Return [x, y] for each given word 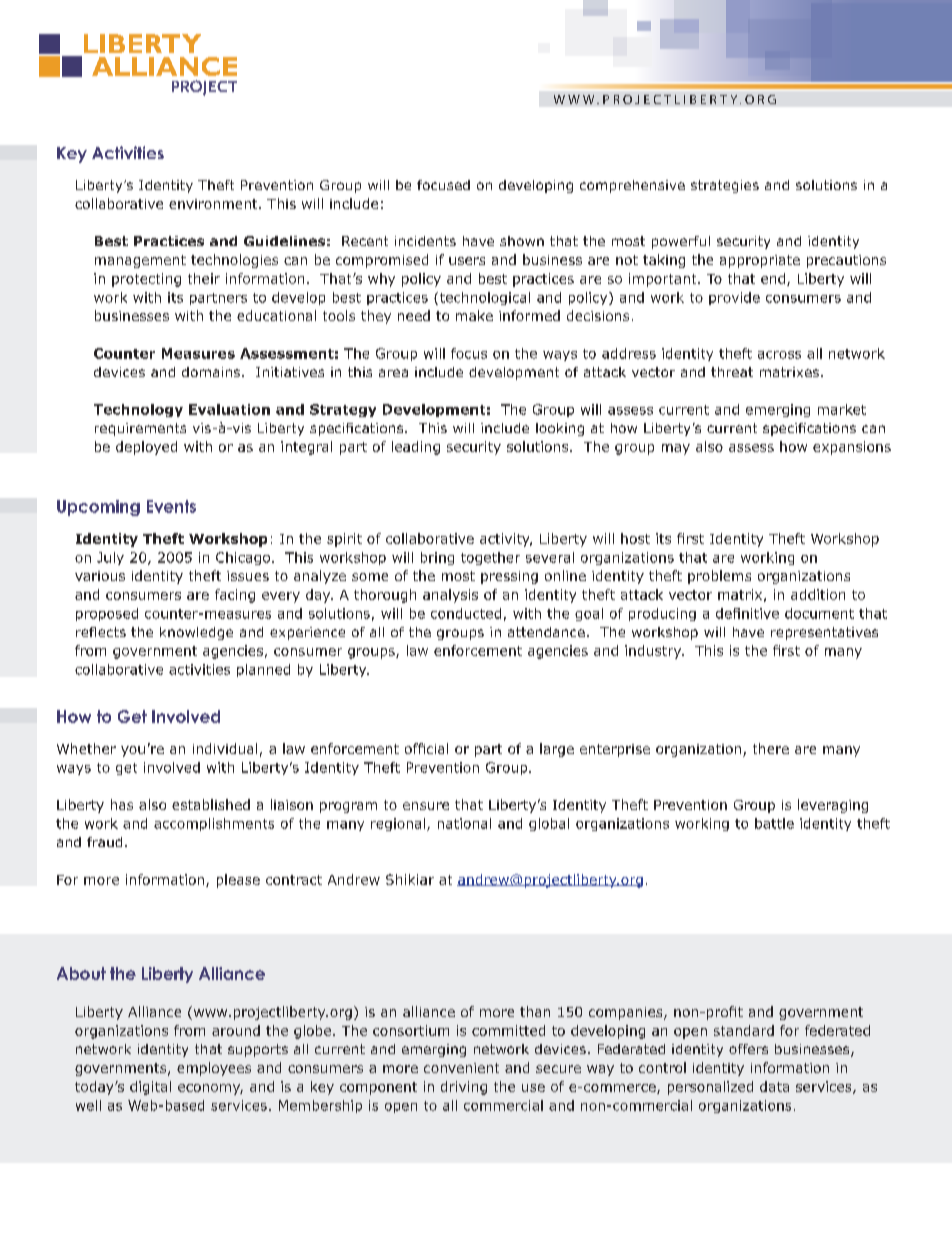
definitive [747, 613]
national [464, 823]
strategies [725, 186]
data [774, 1086]
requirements [140, 429]
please [238, 881]
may [676, 449]
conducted [466, 613]
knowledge [196, 633]
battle [774, 823]
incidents [425, 241]
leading [416, 448]
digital [150, 1088]
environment [214, 204]
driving [464, 1088]
